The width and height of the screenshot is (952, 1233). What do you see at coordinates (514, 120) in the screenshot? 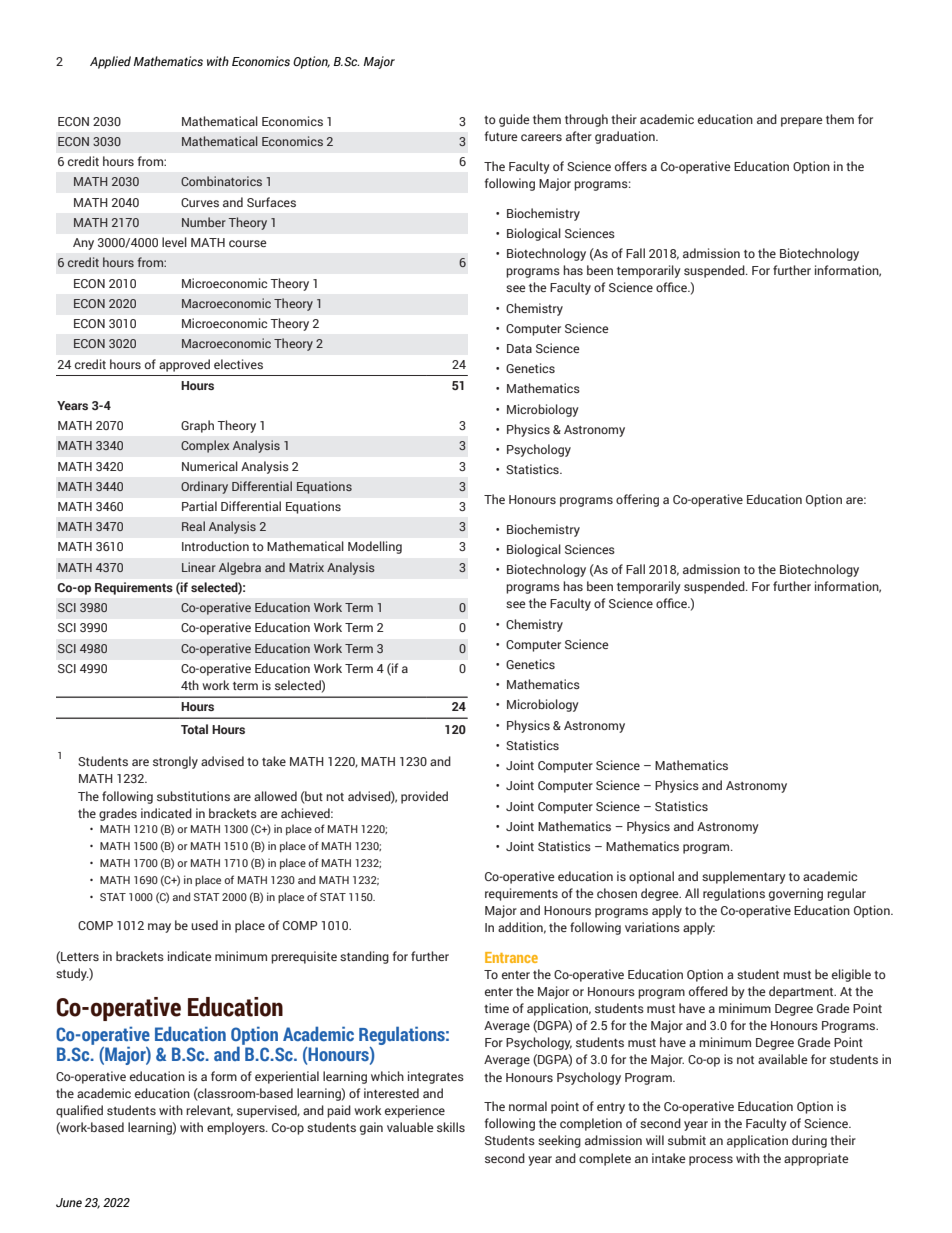
I see `guide` at bounding box center [514, 120].
